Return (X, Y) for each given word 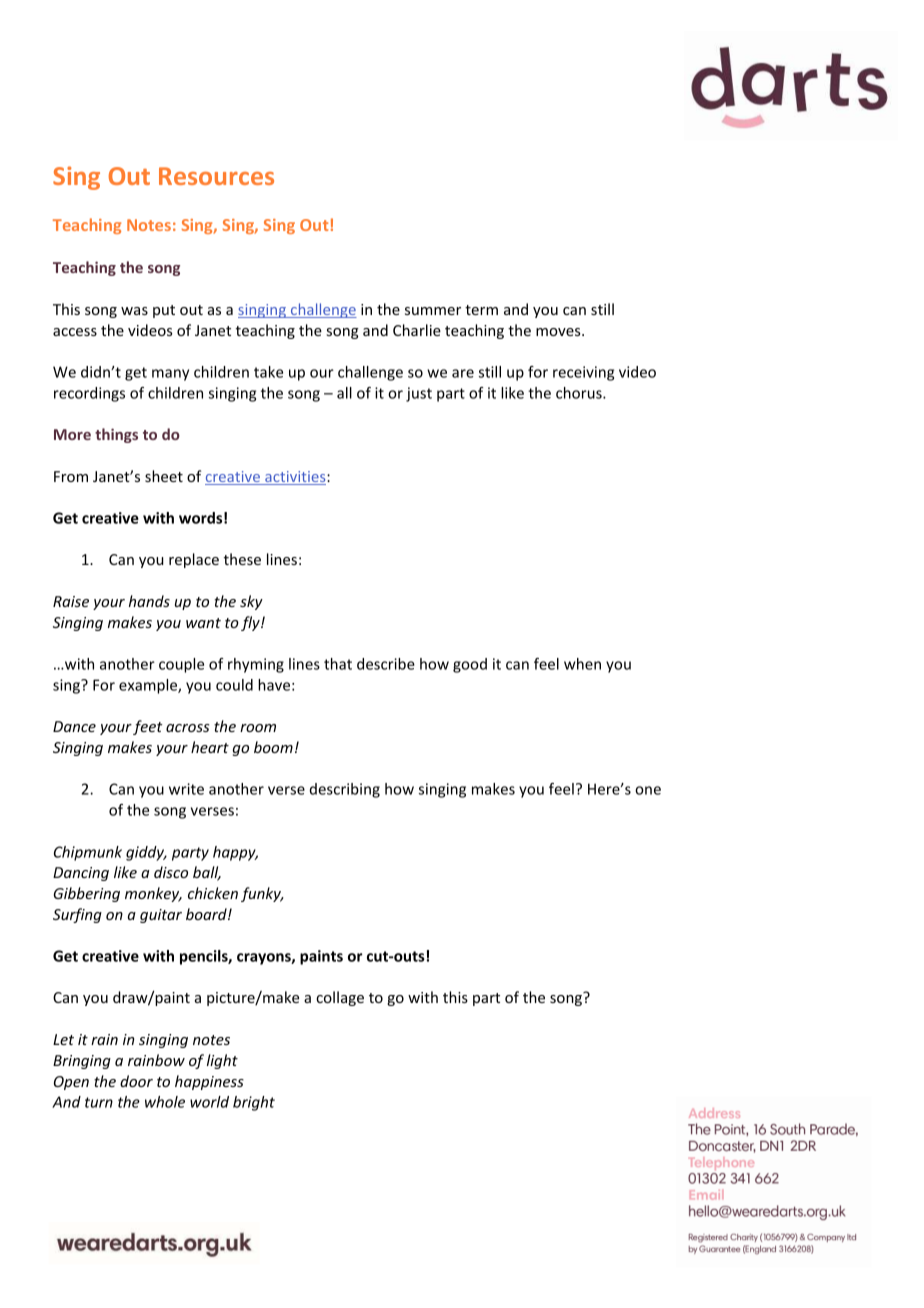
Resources (216, 176)
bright (254, 1103)
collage (340, 998)
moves (559, 332)
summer (433, 311)
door (136, 1081)
